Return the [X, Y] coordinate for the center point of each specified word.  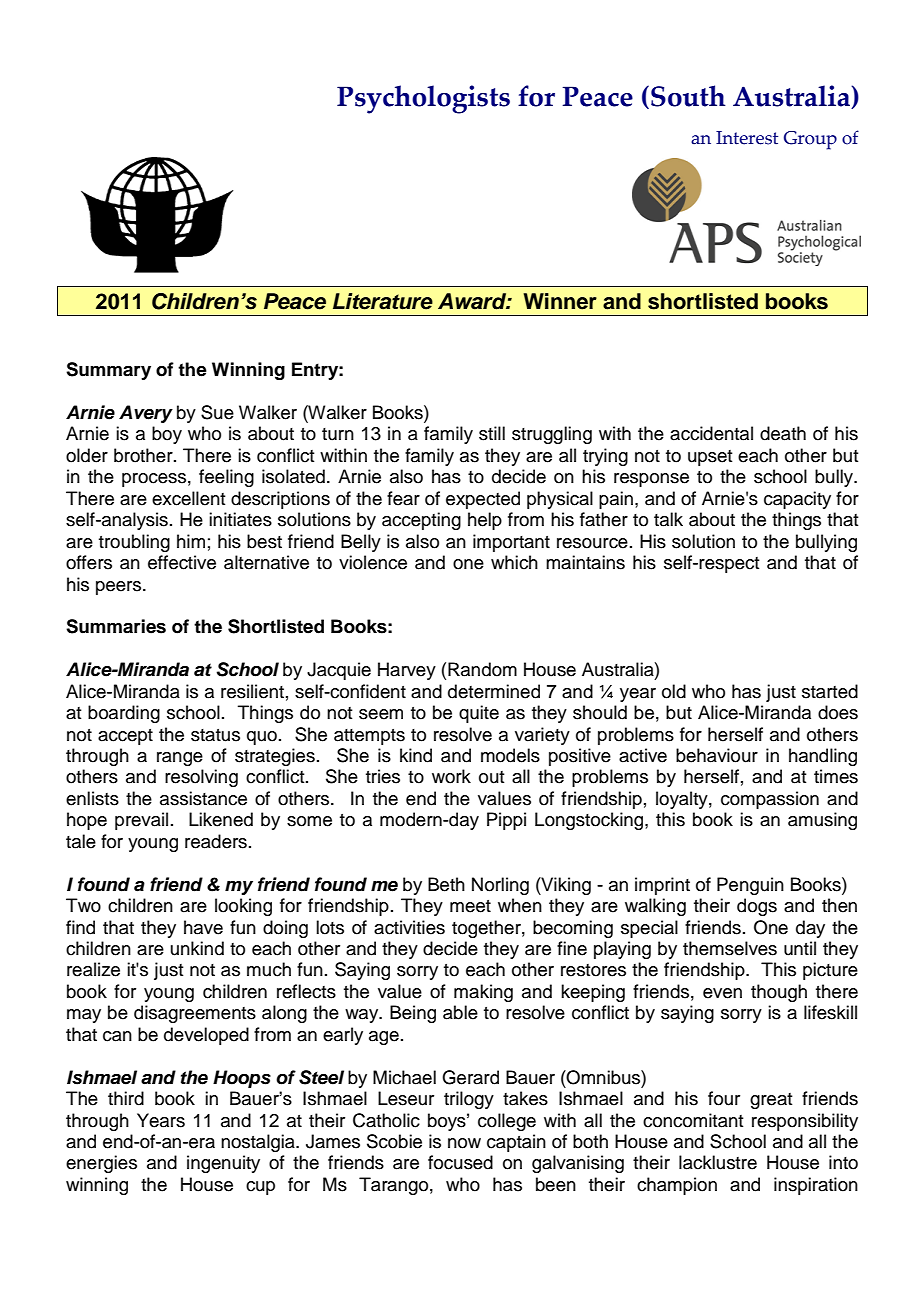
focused [460, 1162]
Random [482, 669]
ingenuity [223, 1164]
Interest [747, 138]
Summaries [116, 626]
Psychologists [423, 99]
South [688, 96]
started [830, 691]
